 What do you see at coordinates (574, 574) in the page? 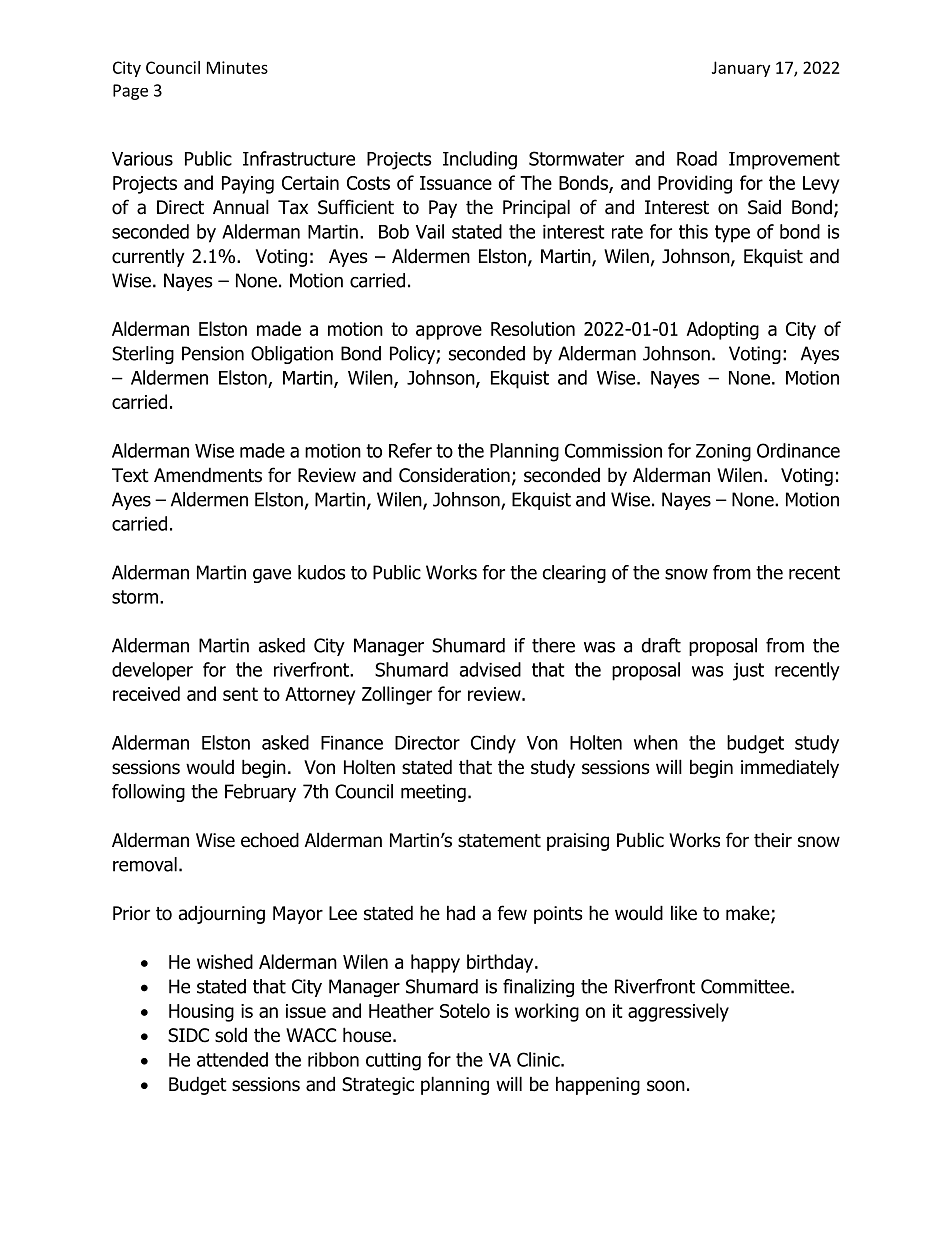
I see `clearing` at bounding box center [574, 574].
